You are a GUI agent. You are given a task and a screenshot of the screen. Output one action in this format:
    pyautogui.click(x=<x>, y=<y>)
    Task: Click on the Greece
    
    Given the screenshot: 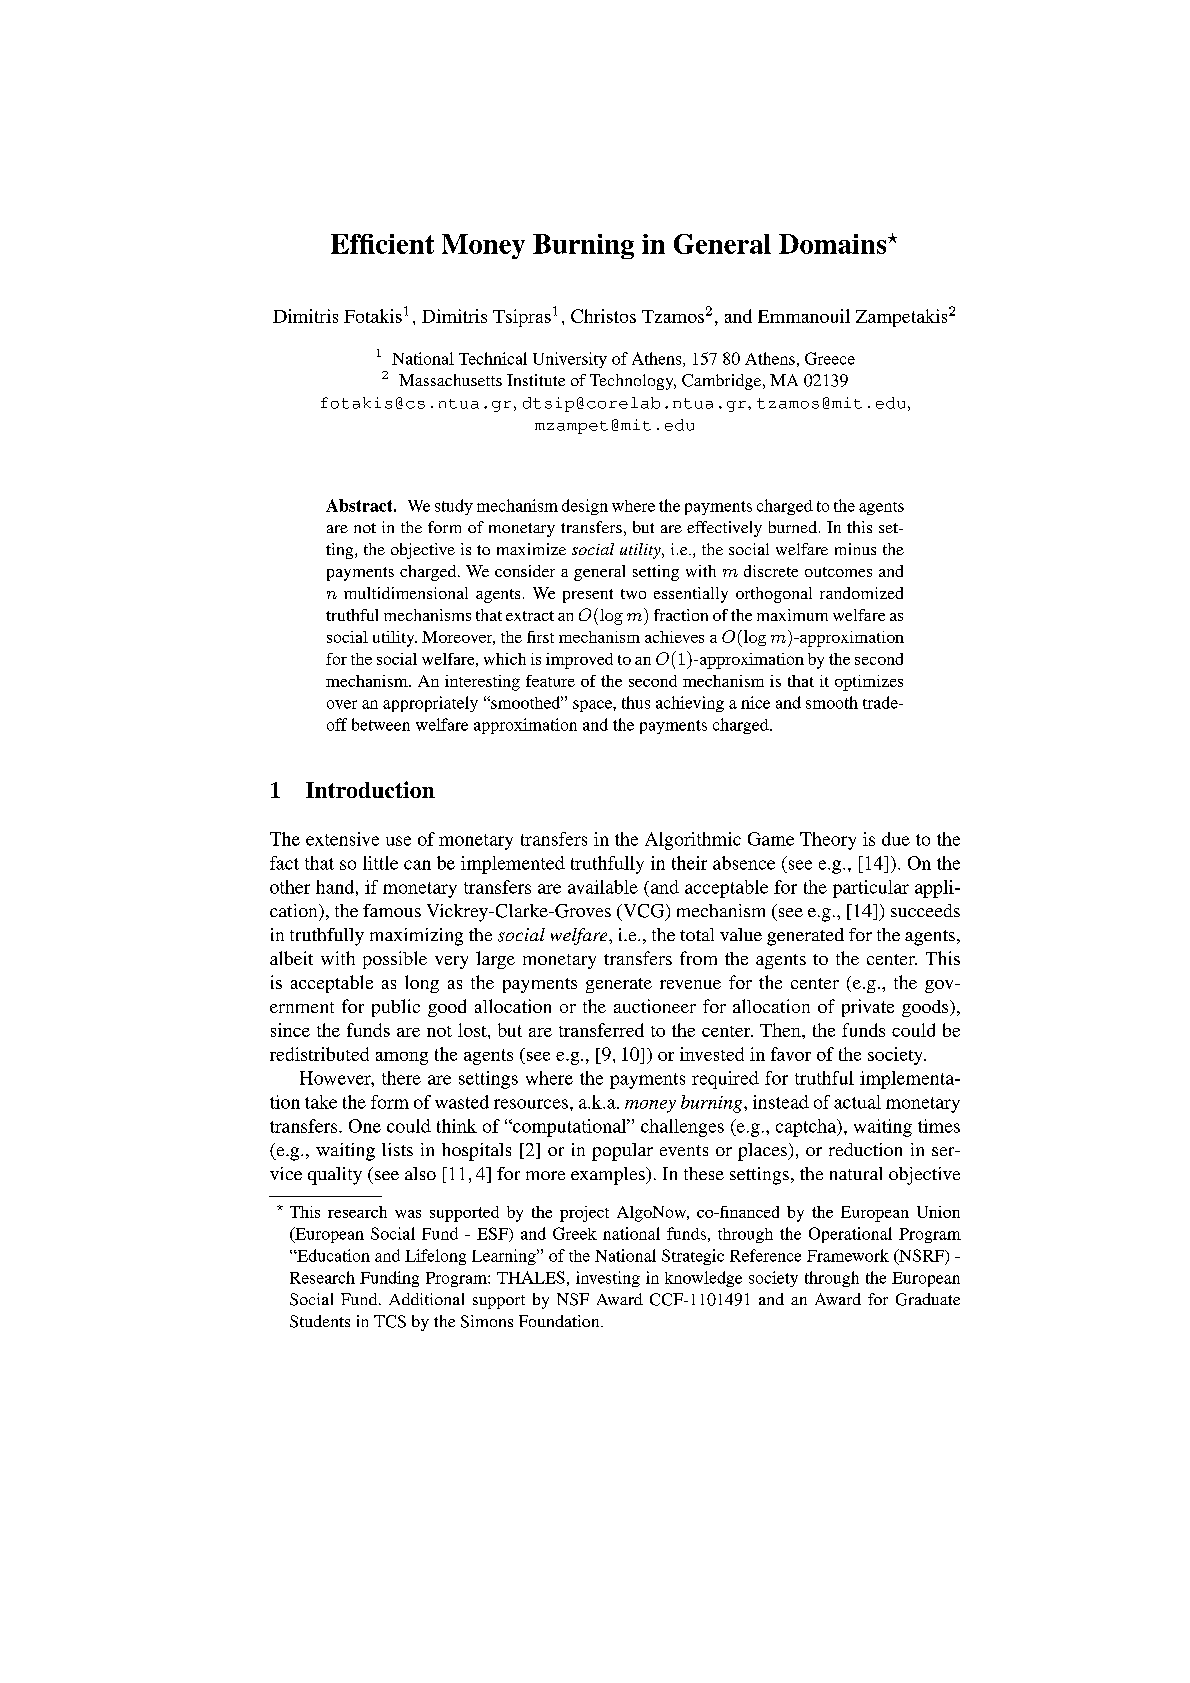 What is the action you would take?
    pyautogui.click(x=830, y=358)
